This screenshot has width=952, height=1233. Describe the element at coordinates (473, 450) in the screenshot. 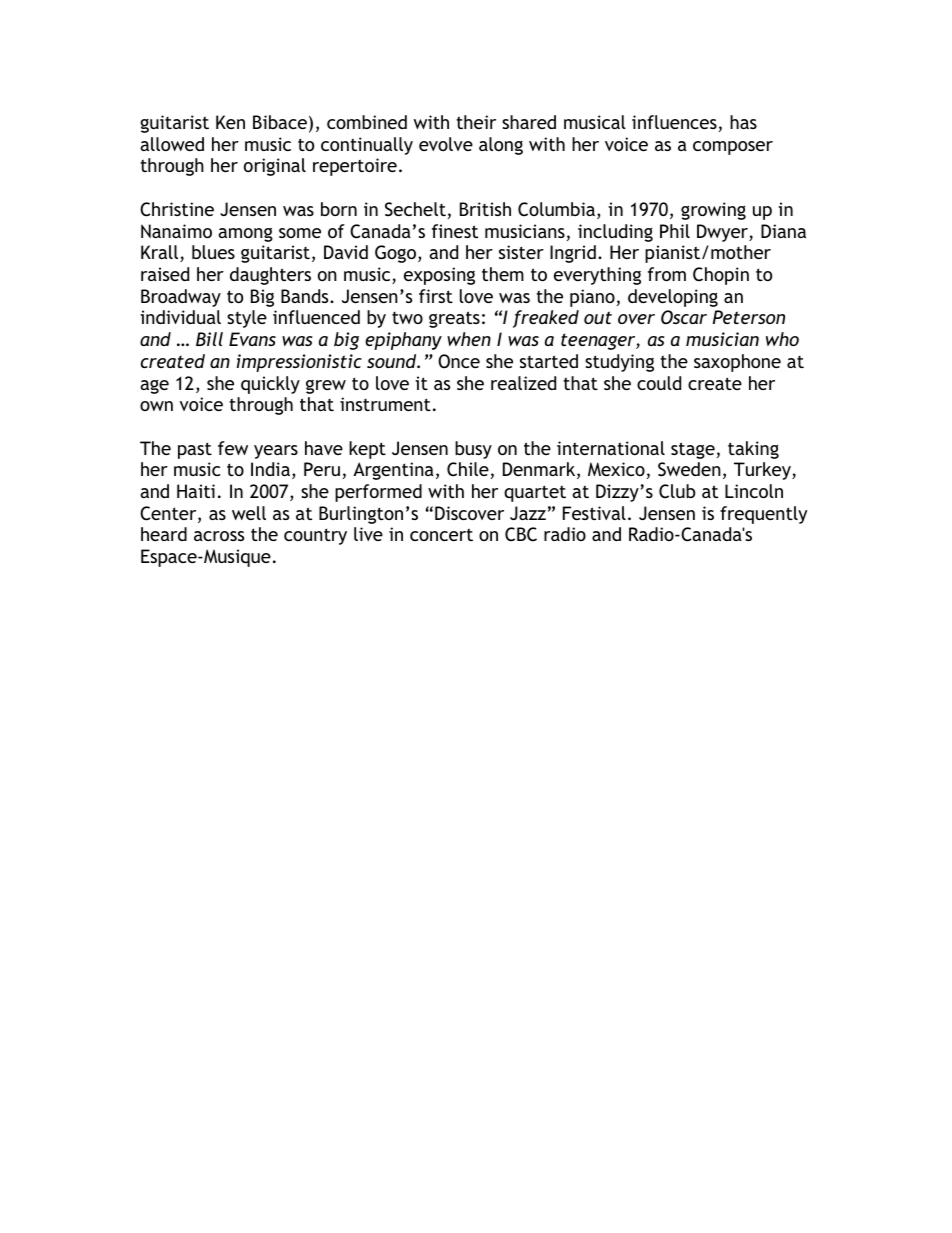

I see `busy` at that location.
